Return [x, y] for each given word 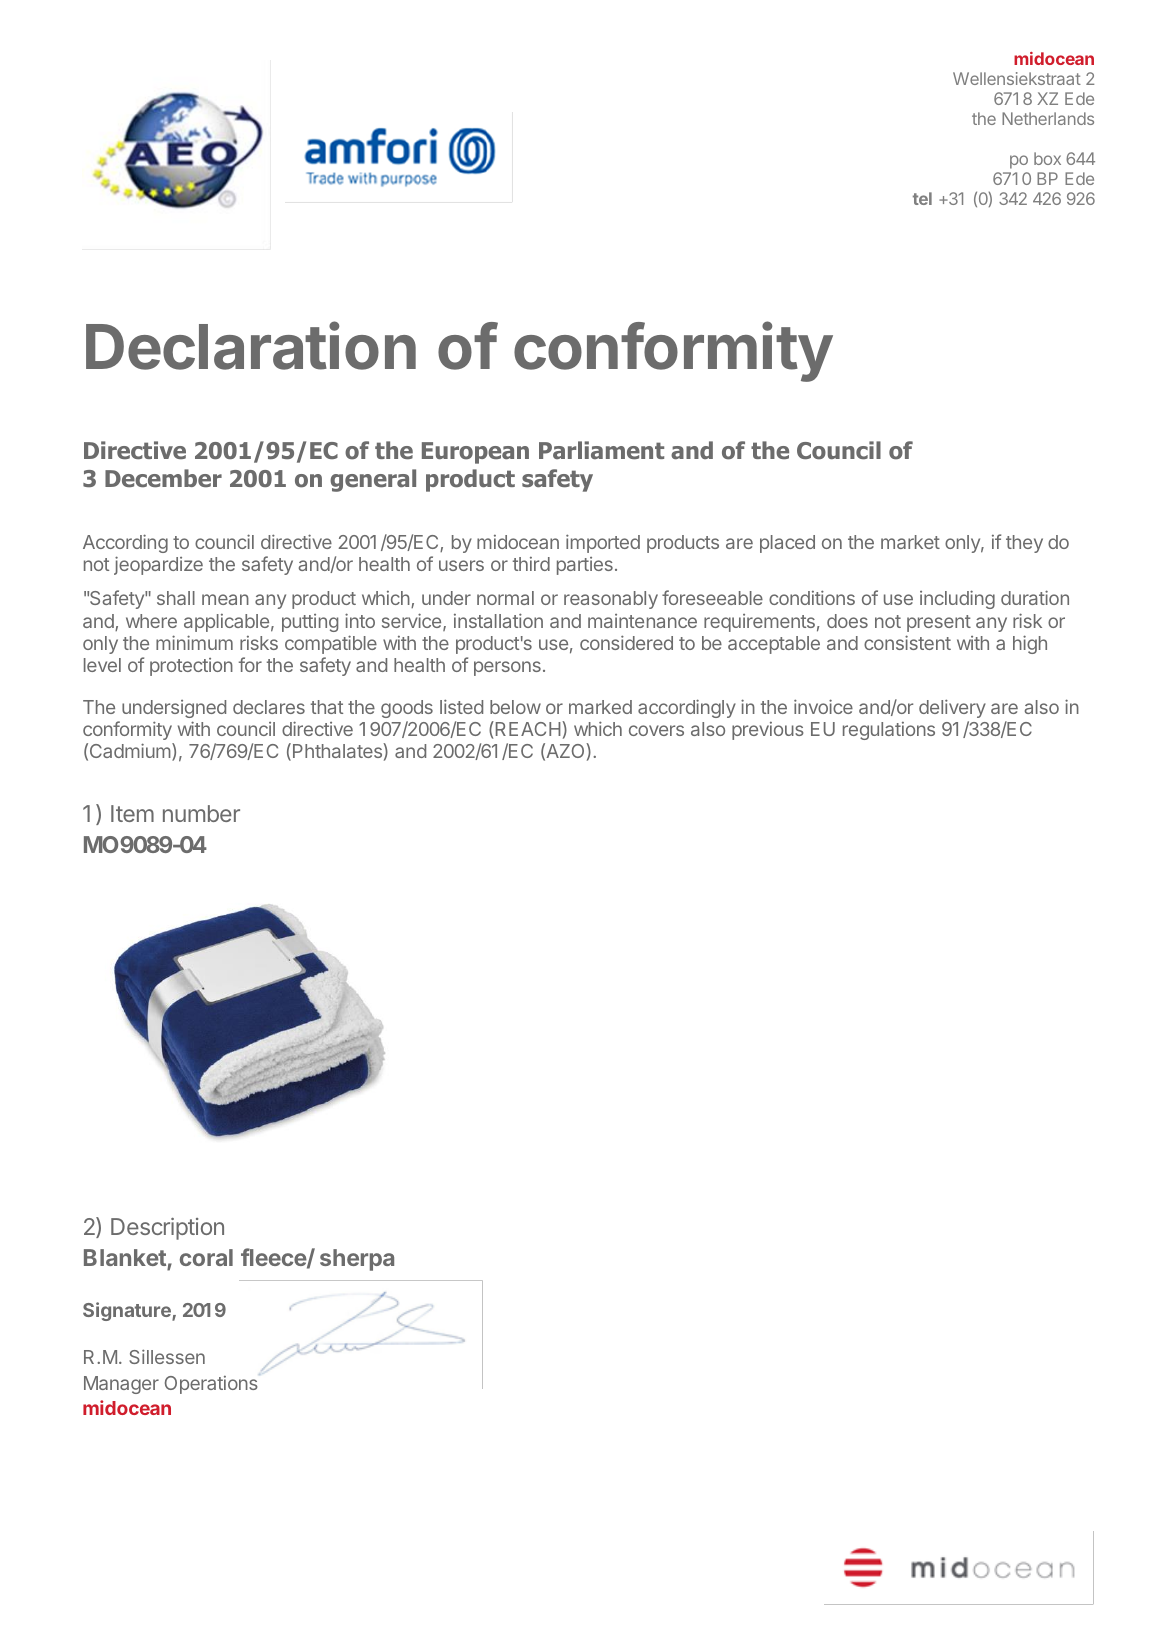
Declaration [251, 346]
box [1047, 158]
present [939, 623]
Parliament [601, 450]
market [910, 542]
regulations [889, 731]
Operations [212, 1384]
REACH [528, 728]
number [201, 813]
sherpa [357, 1260]
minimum [194, 642]
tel [922, 198]
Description [167, 1229]
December [163, 478]
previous [768, 731]
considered [626, 642]
